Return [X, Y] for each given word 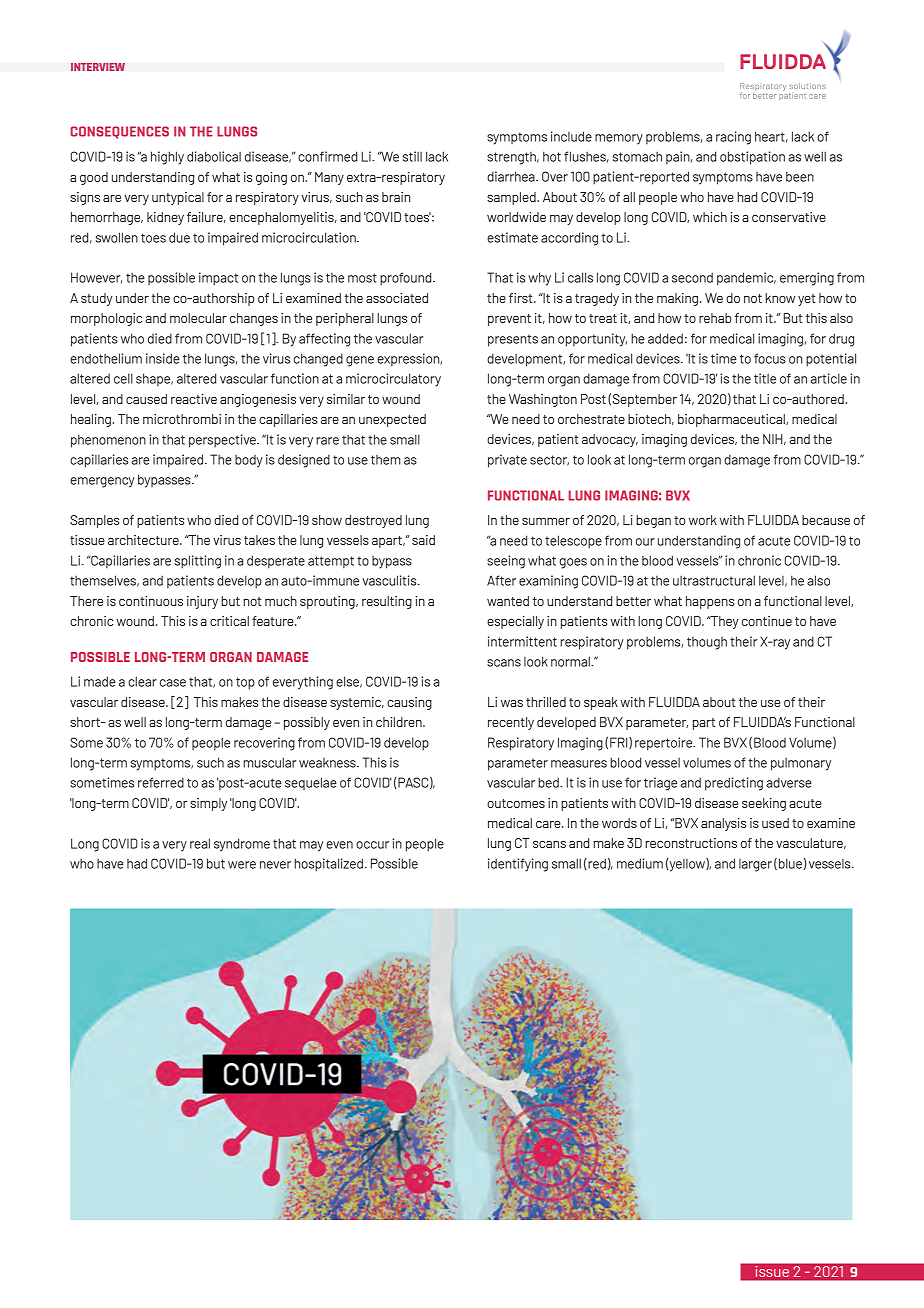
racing [733, 138]
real [200, 843]
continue [767, 621]
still [412, 156]
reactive [194, 399]
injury [202, 602]
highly [167, 158]
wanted [508, 601]
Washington [543, 400]
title [765, 378]
